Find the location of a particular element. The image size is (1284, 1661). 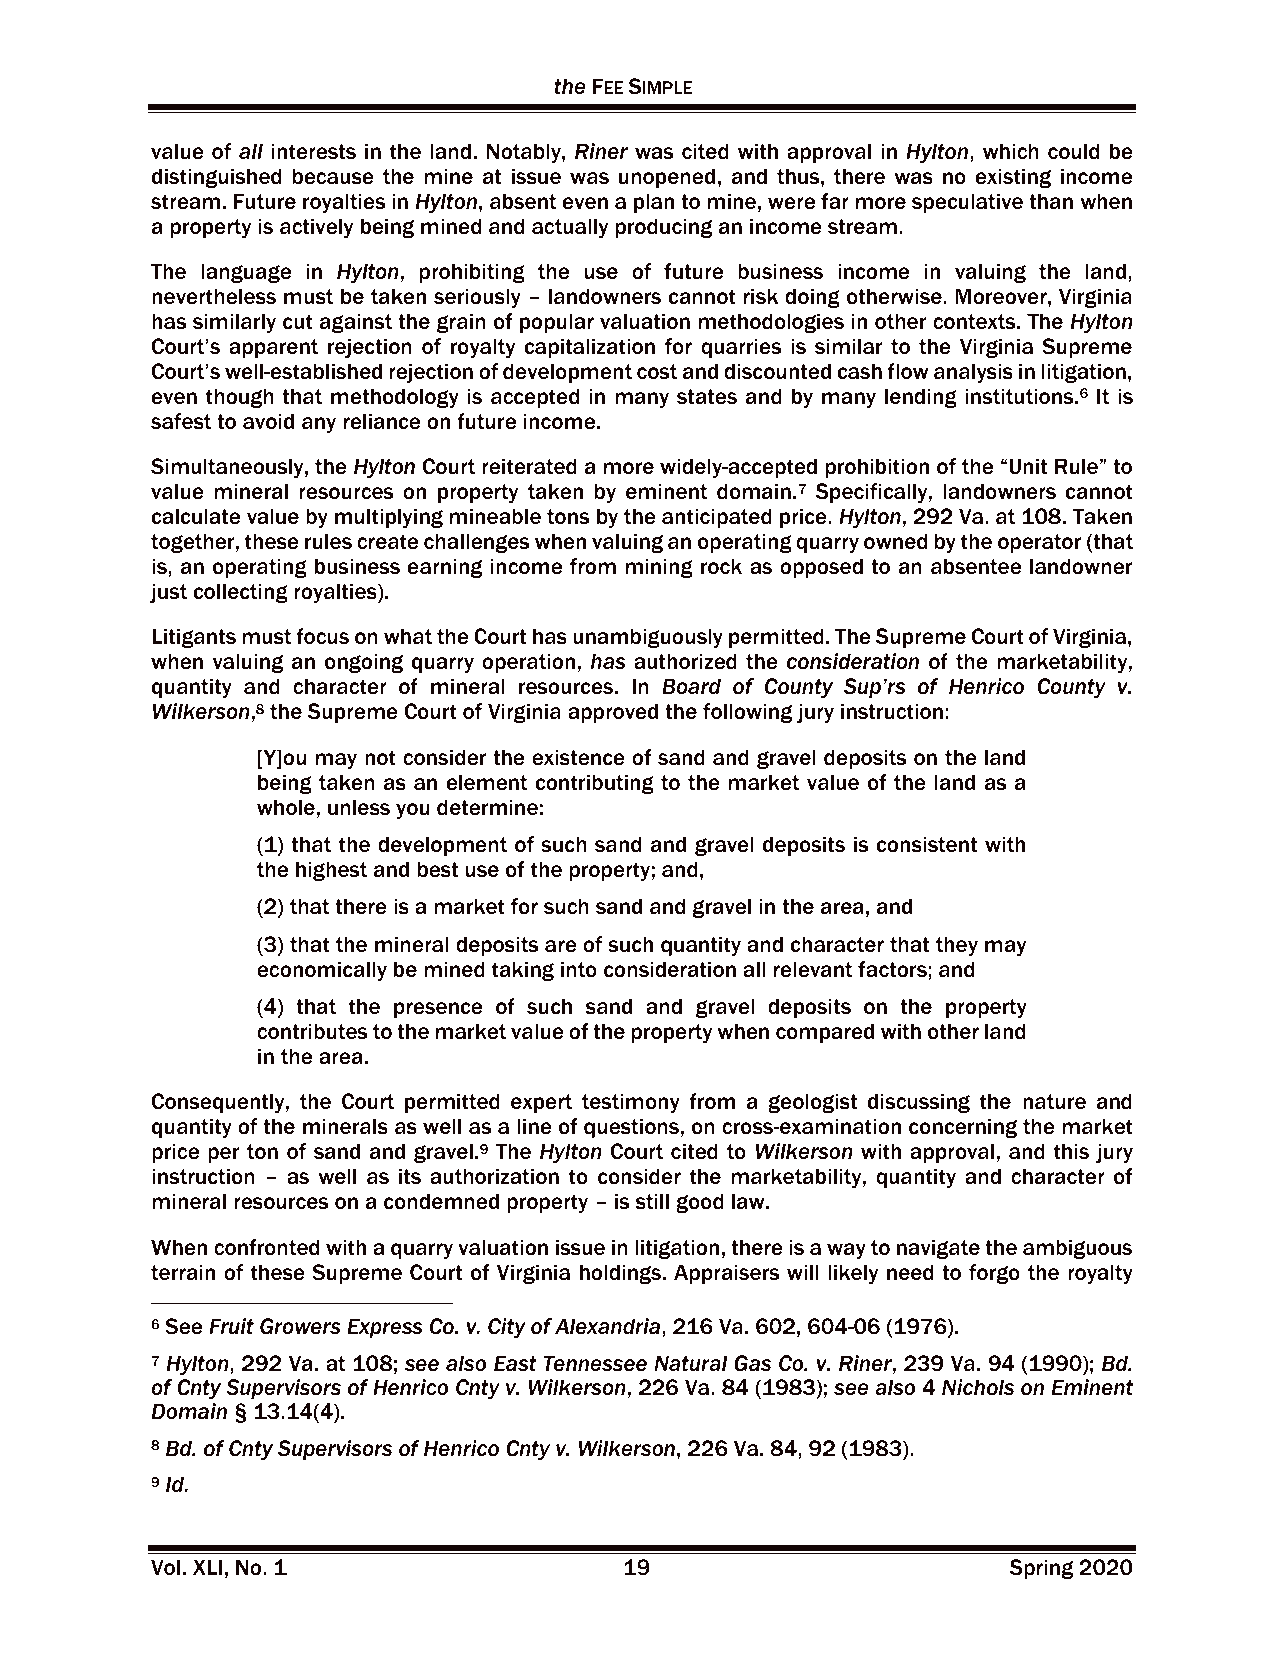

into is located at coordinates (579, 969).
